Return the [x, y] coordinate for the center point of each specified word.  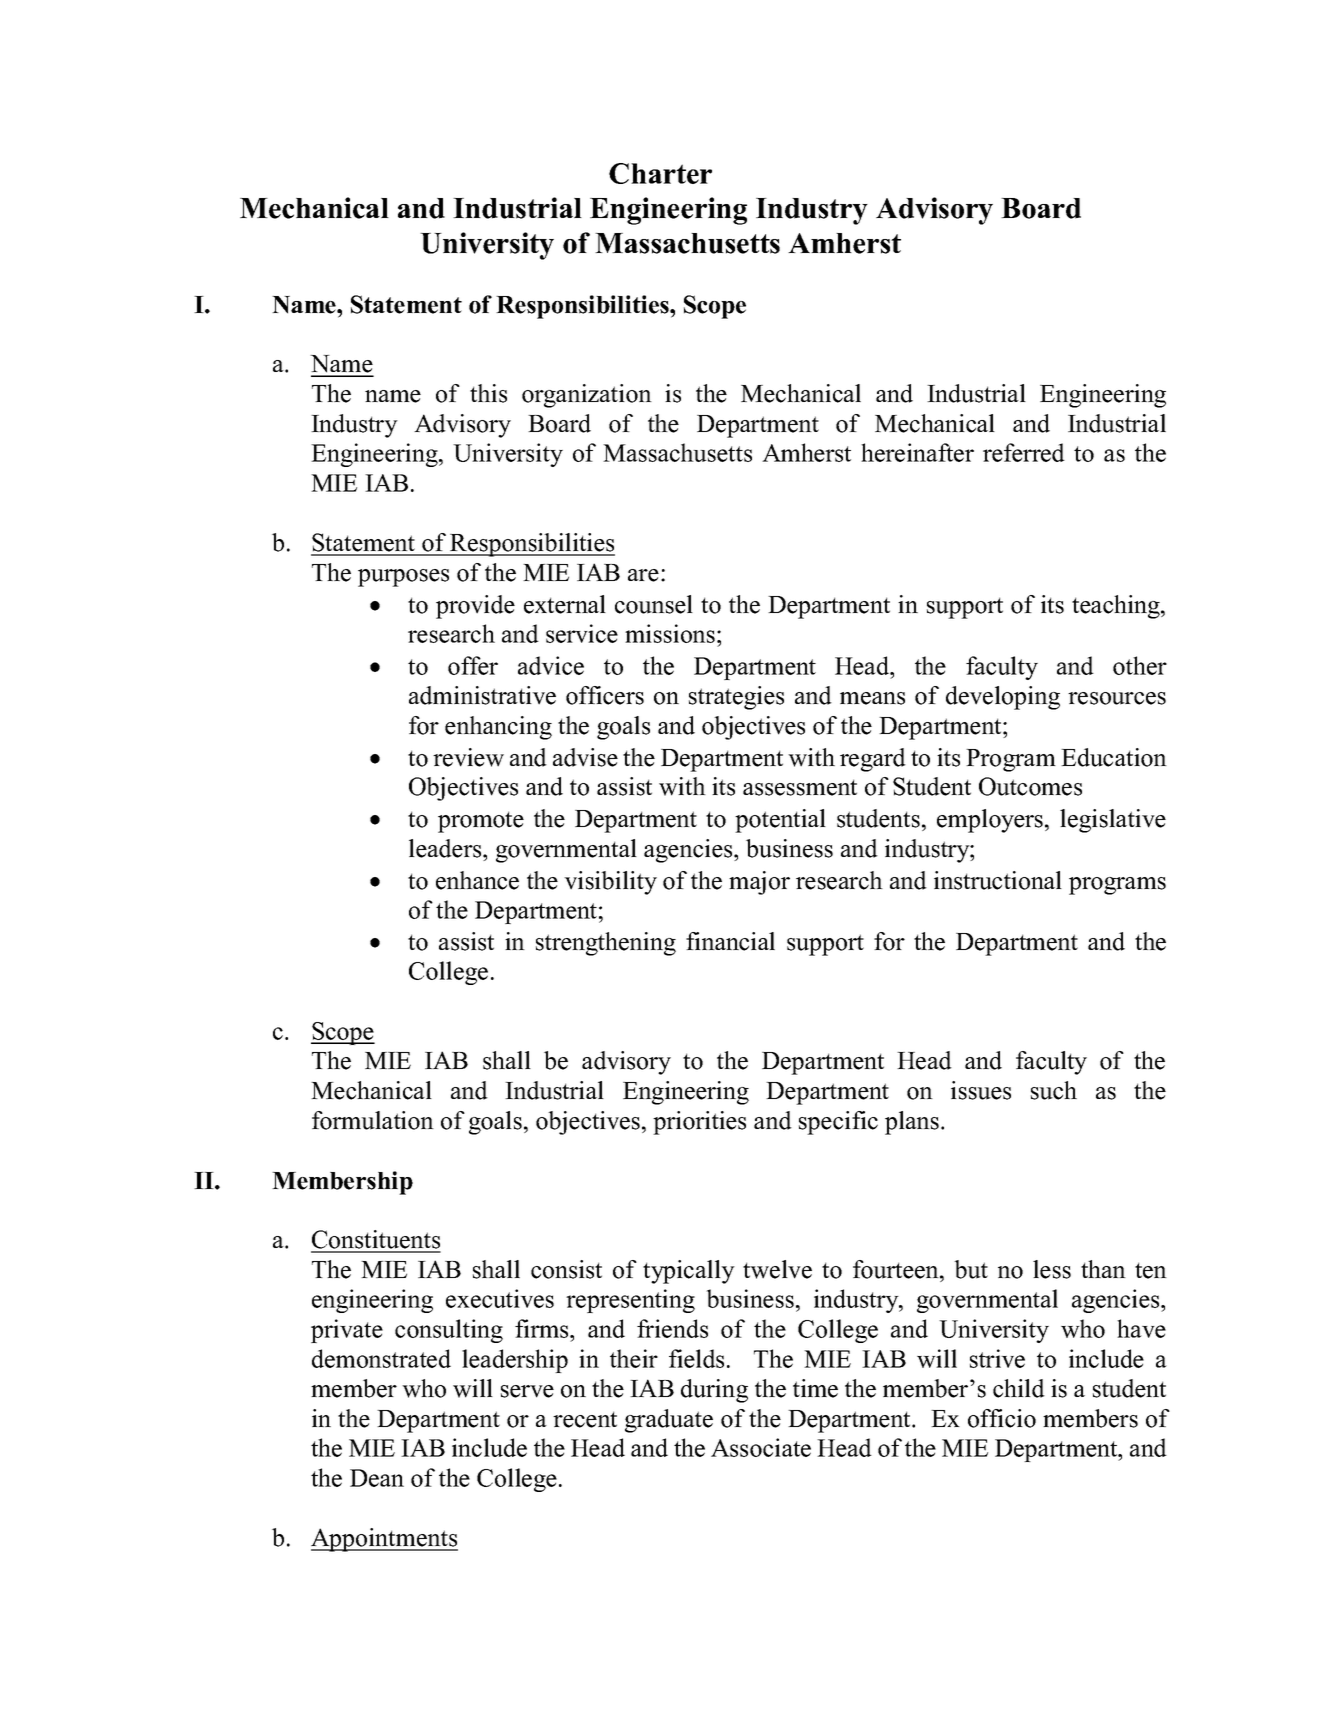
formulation [373, 1120]
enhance [477, 880]
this [488, 393]
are [643, 575]
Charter [660, 173]
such [1054, 1090]
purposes [403, 578]
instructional [998, 880]
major [759, 883]
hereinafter [917, 452]
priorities [699, 1123]
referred [1024, 452]
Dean [377, 1478]
